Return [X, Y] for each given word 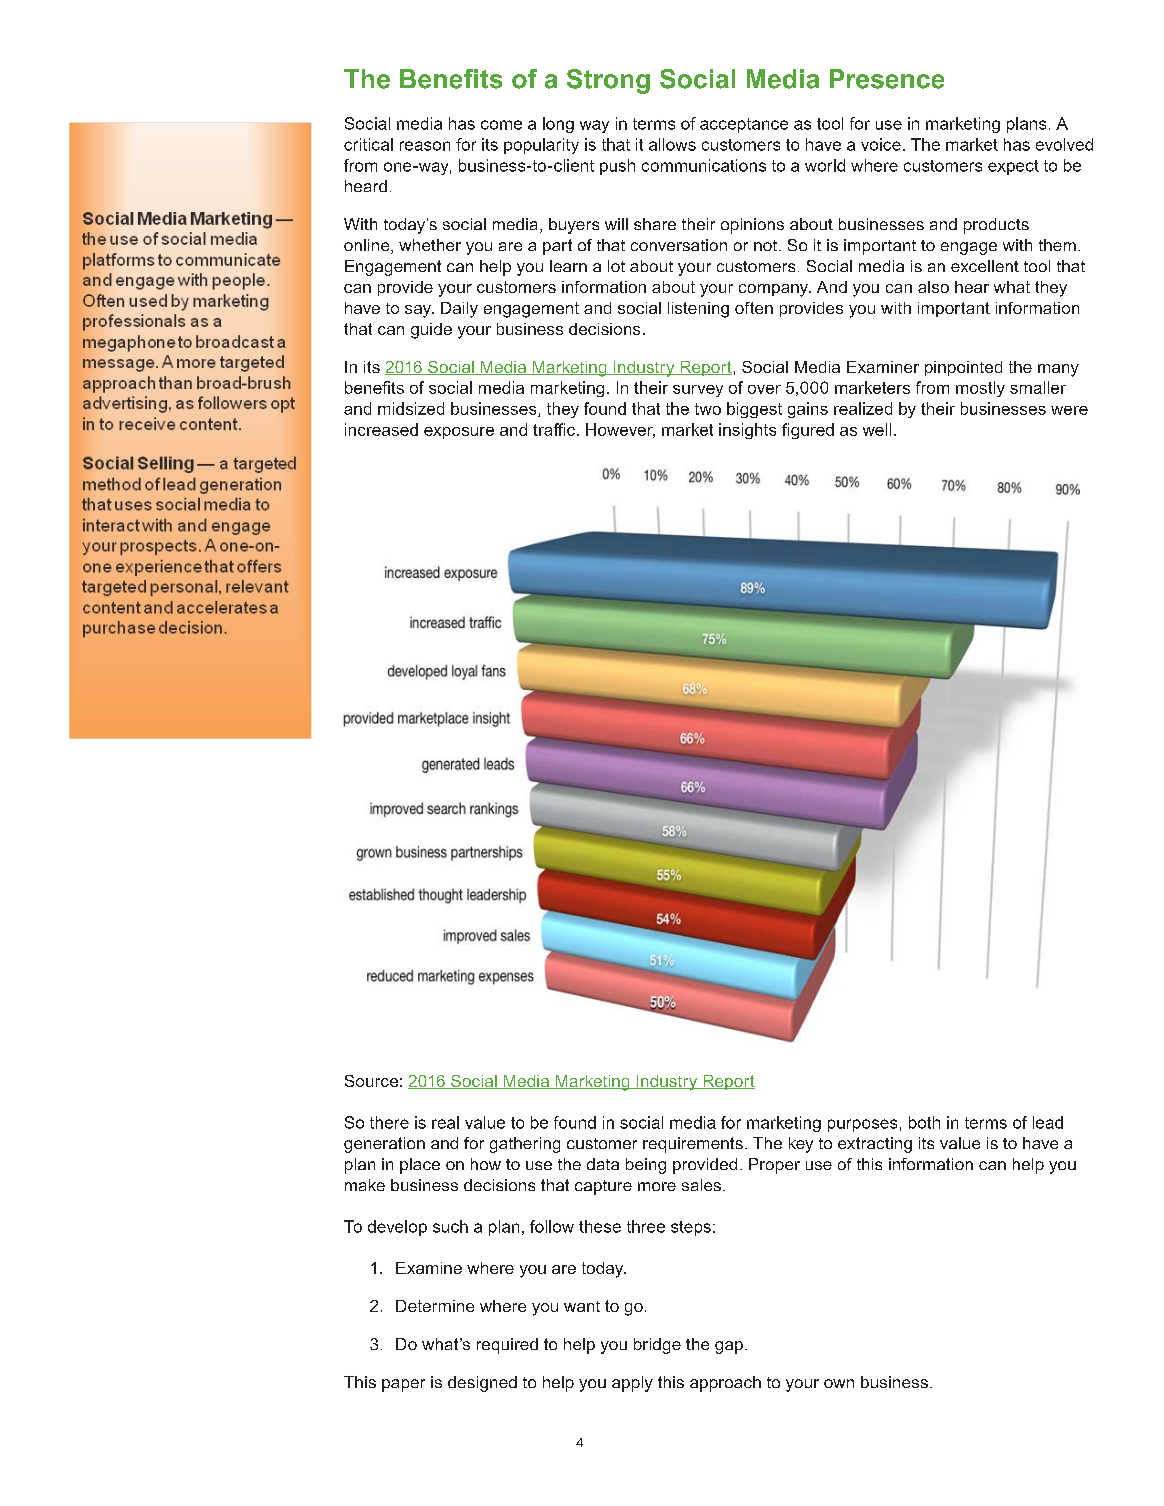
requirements [693, 1145]
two [708, 409]
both [924, 1122]
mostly [980, 389]
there [389, 1122]
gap [729, 1347]
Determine [435, 1306]
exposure [459, 433]
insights [747, 431]
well [877, 429]
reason [425, 146]
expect [1013, 167]
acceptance [744, 125]
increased [381, 429]
